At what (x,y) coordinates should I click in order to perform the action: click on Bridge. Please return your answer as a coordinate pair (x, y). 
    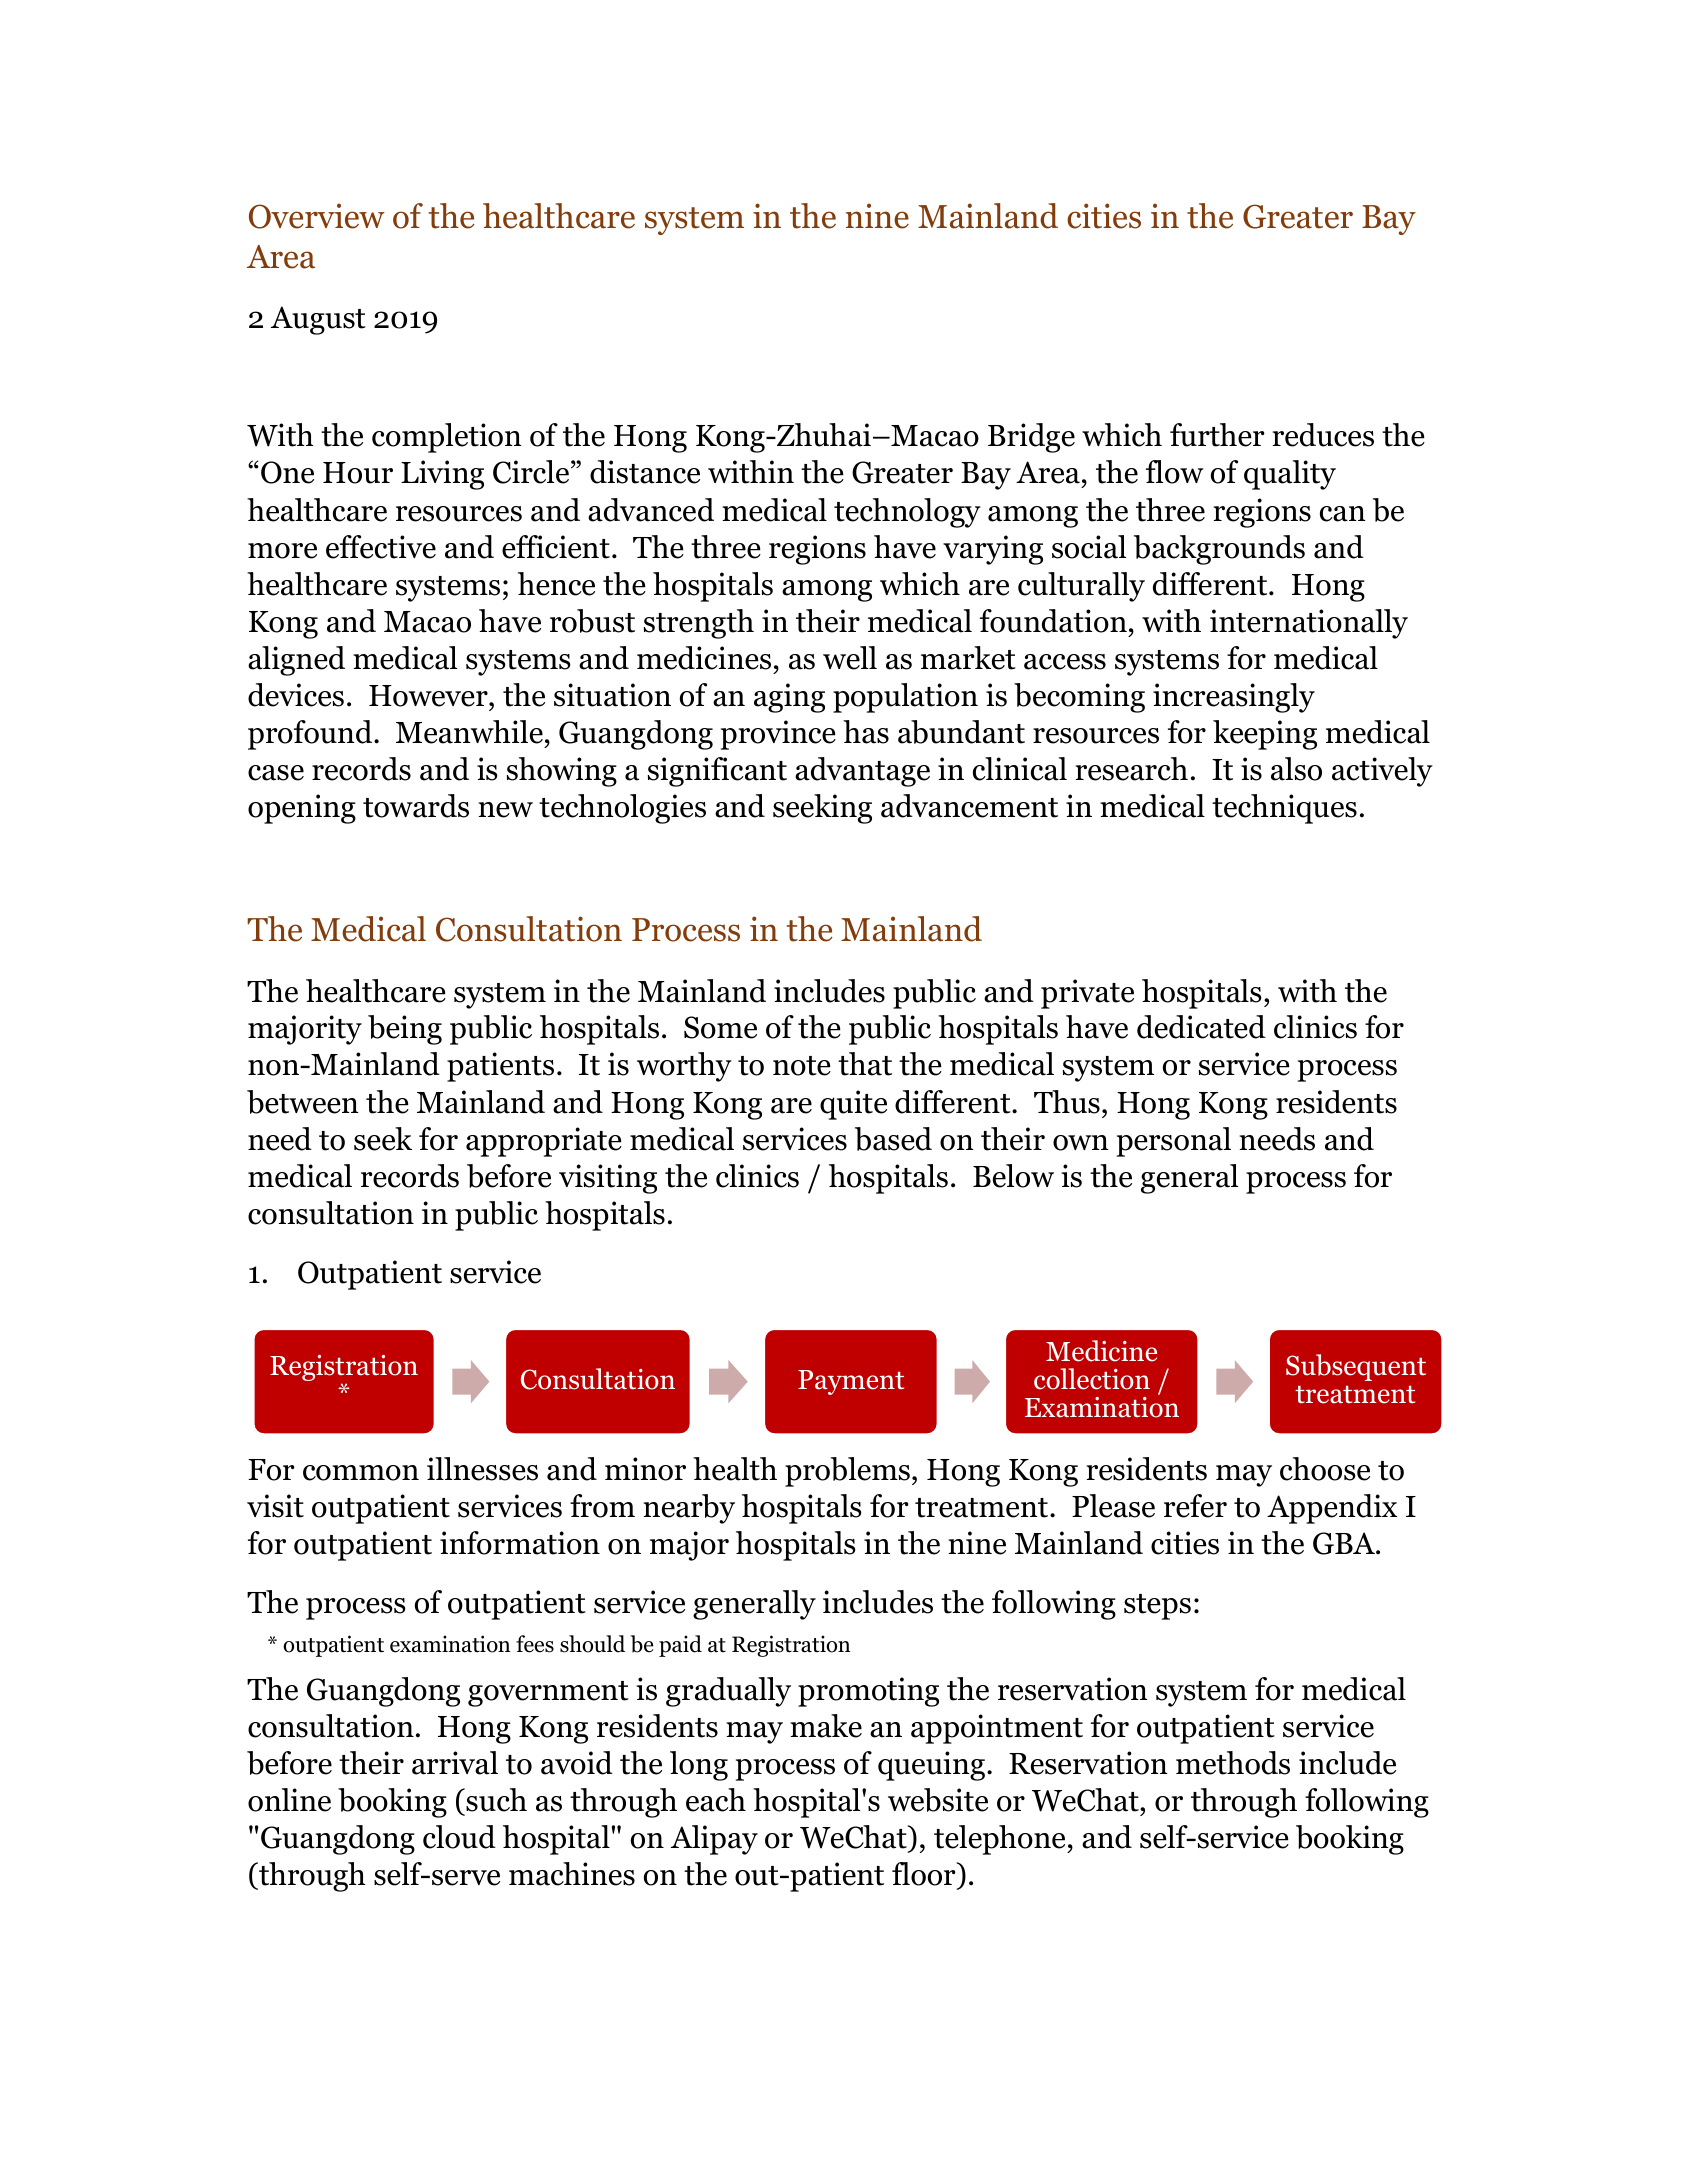
    Looking at the image, I should click on (1031, 438).
